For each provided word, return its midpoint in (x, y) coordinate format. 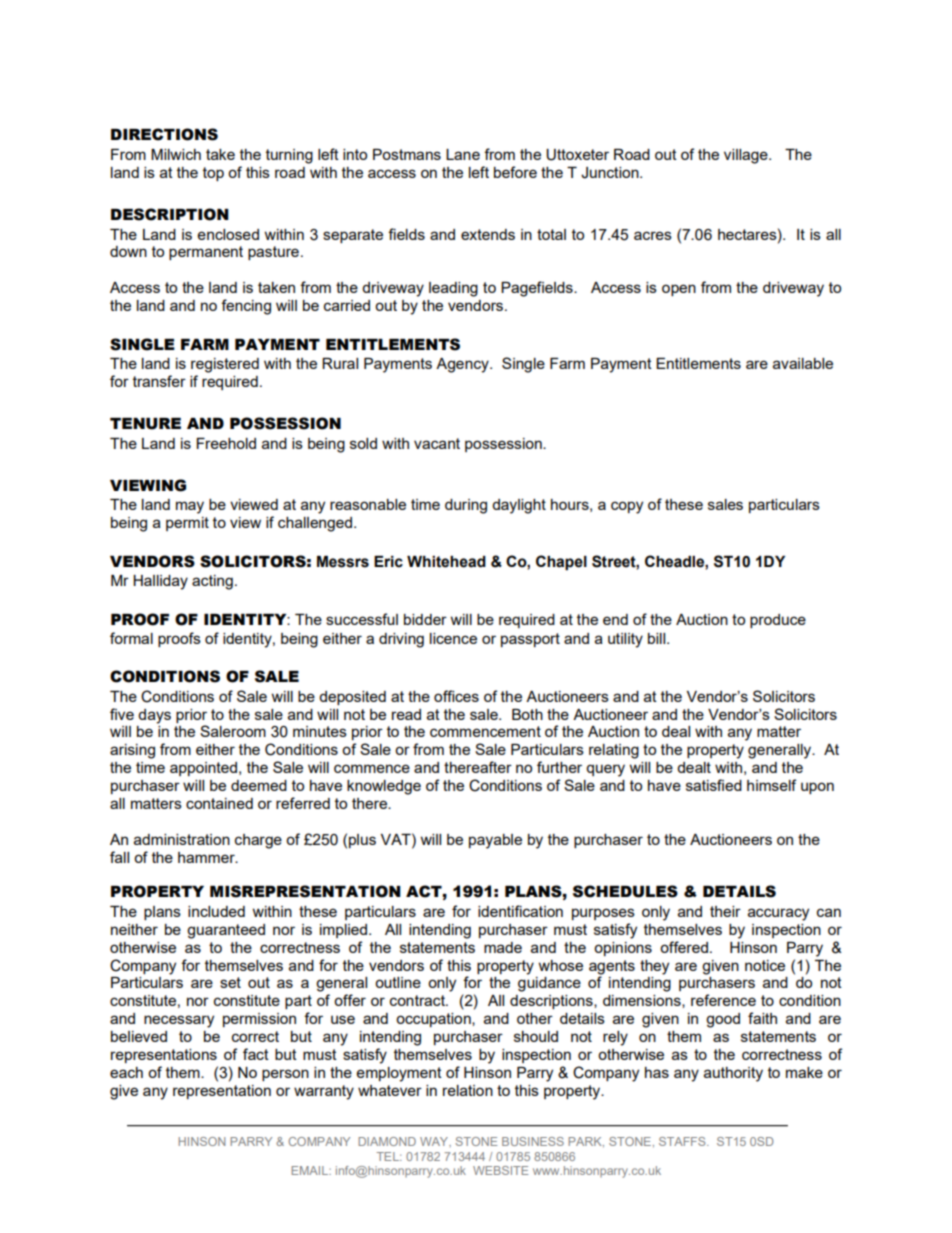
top (213, 174)
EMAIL (310, 1170)
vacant (437, 443)
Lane (463, 154)
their (725, 911)
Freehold (226, 443)
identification (520, 911)
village (747, 156)
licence (453, 638)
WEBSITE (500, 1170)
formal (131, 638)
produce (778, 621)
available (803, 363)
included (216, 911)
